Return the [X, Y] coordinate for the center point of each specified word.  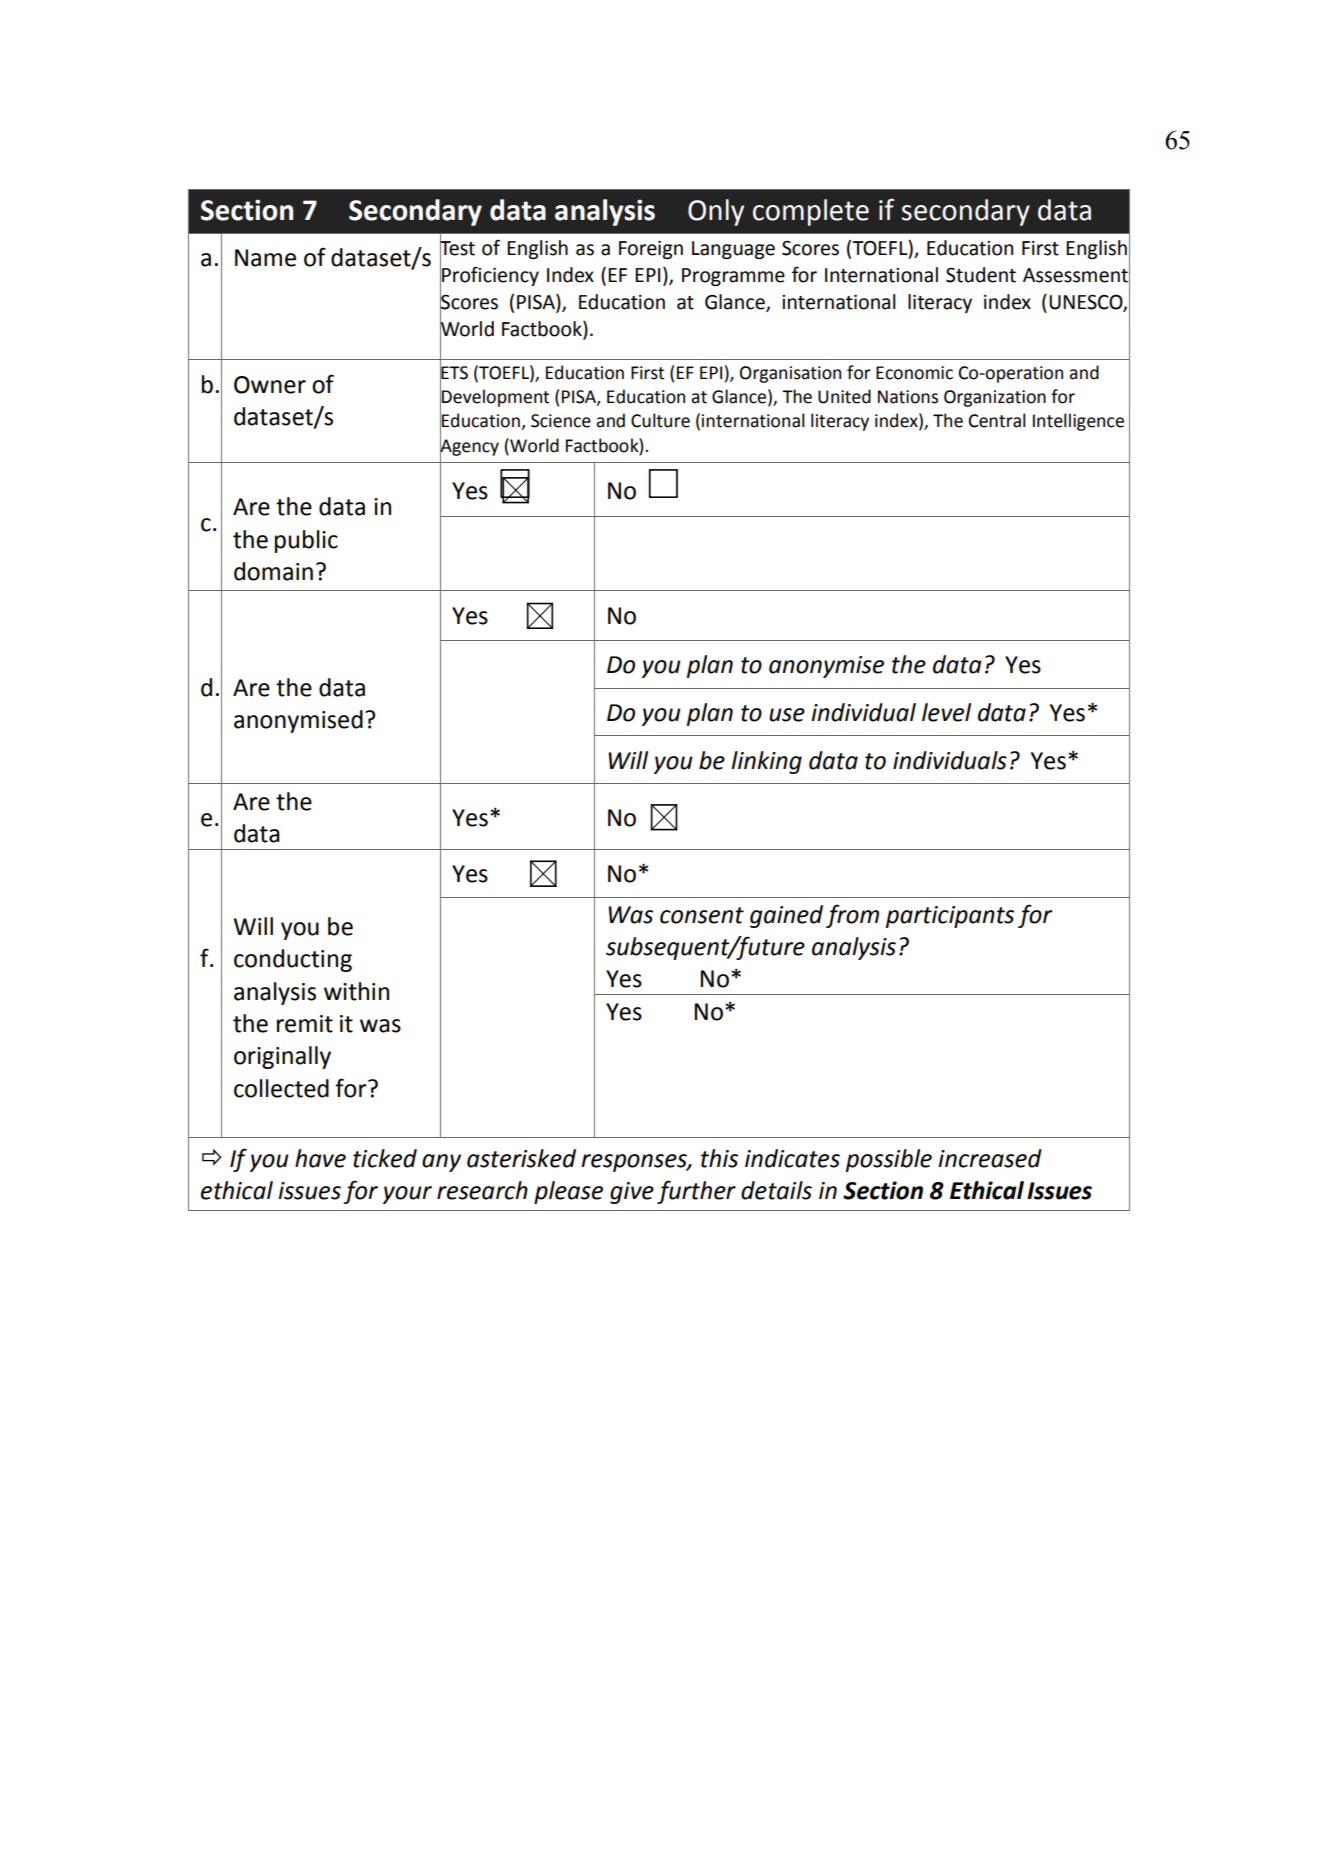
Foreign [651, 250]
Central [997, 420]
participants [950, 917]
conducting [293, 960]
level [946, 712]
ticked [385, 1158]
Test [457, 247]
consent [702, 915]
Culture [660, 420]
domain [273, 571]
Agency [469, 447]
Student [981, 275]
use [787, 715]
